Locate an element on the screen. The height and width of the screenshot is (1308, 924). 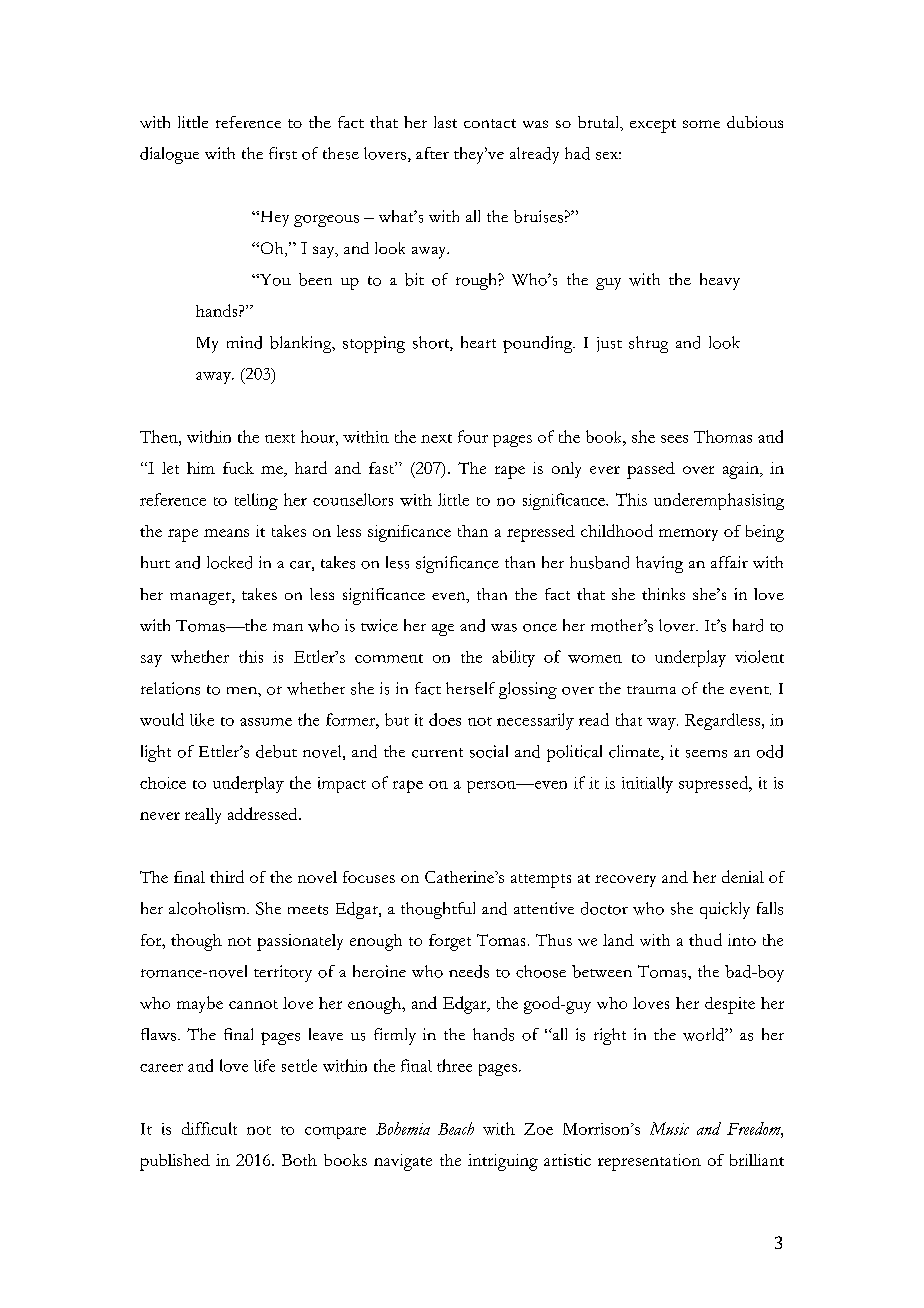
ability is located at coordinates (513, 658).
